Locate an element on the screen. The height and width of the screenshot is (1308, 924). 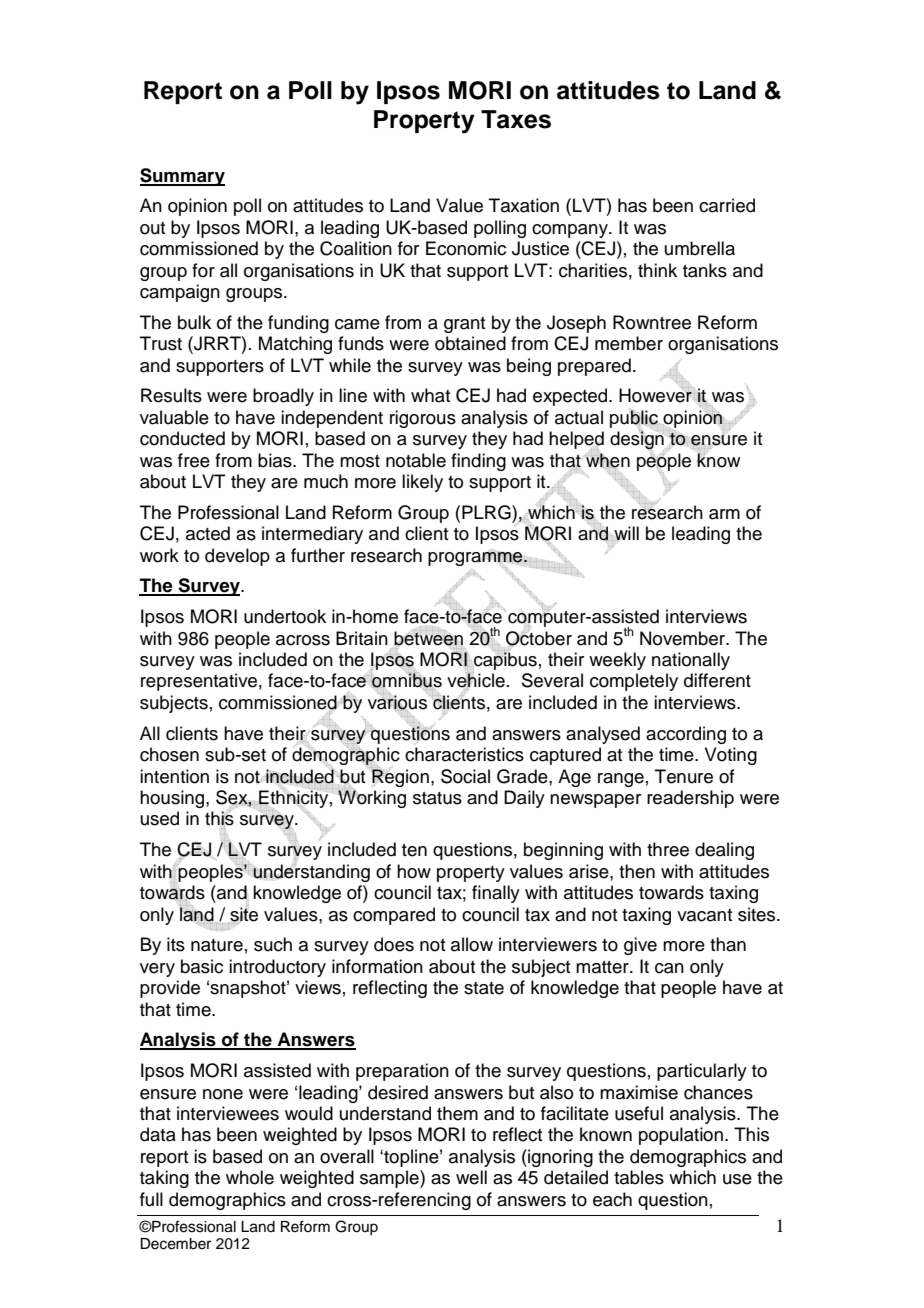
chosen is located at coordinates (169, 754).
